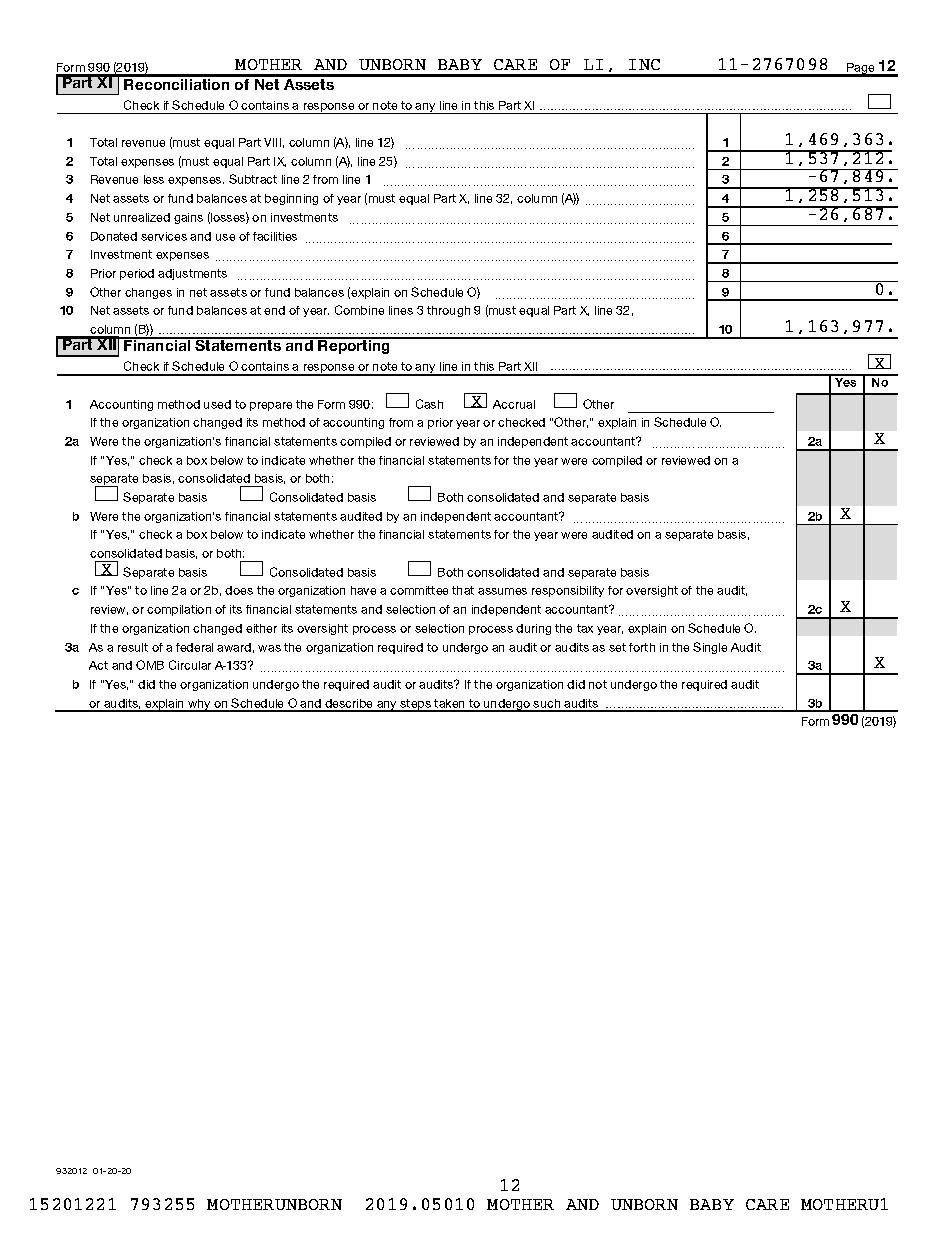 The height and width of the image is (1233, 952). I want to click on Cash, so click(429, 404).
